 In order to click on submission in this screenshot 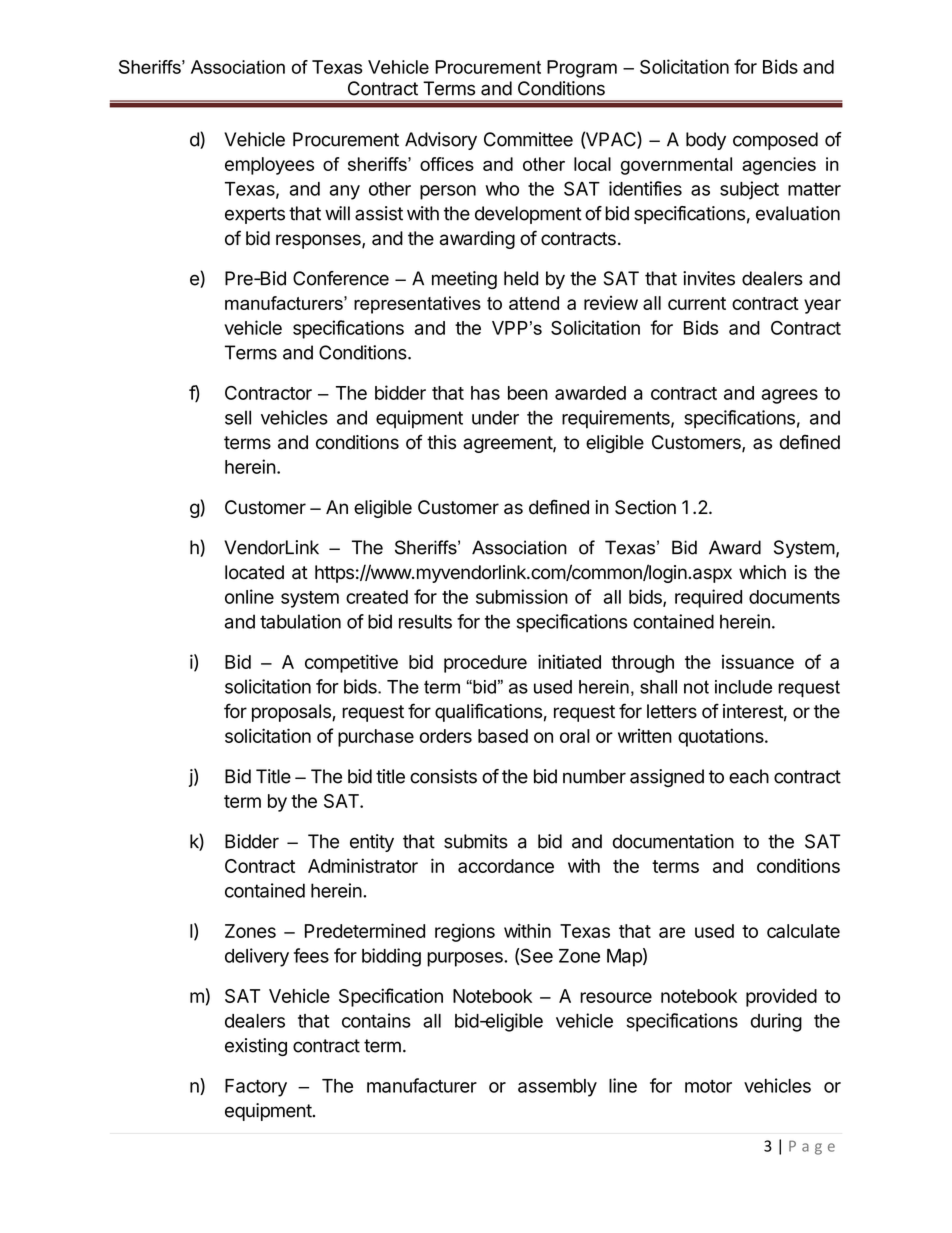, I will do `click(522, 596)`.
